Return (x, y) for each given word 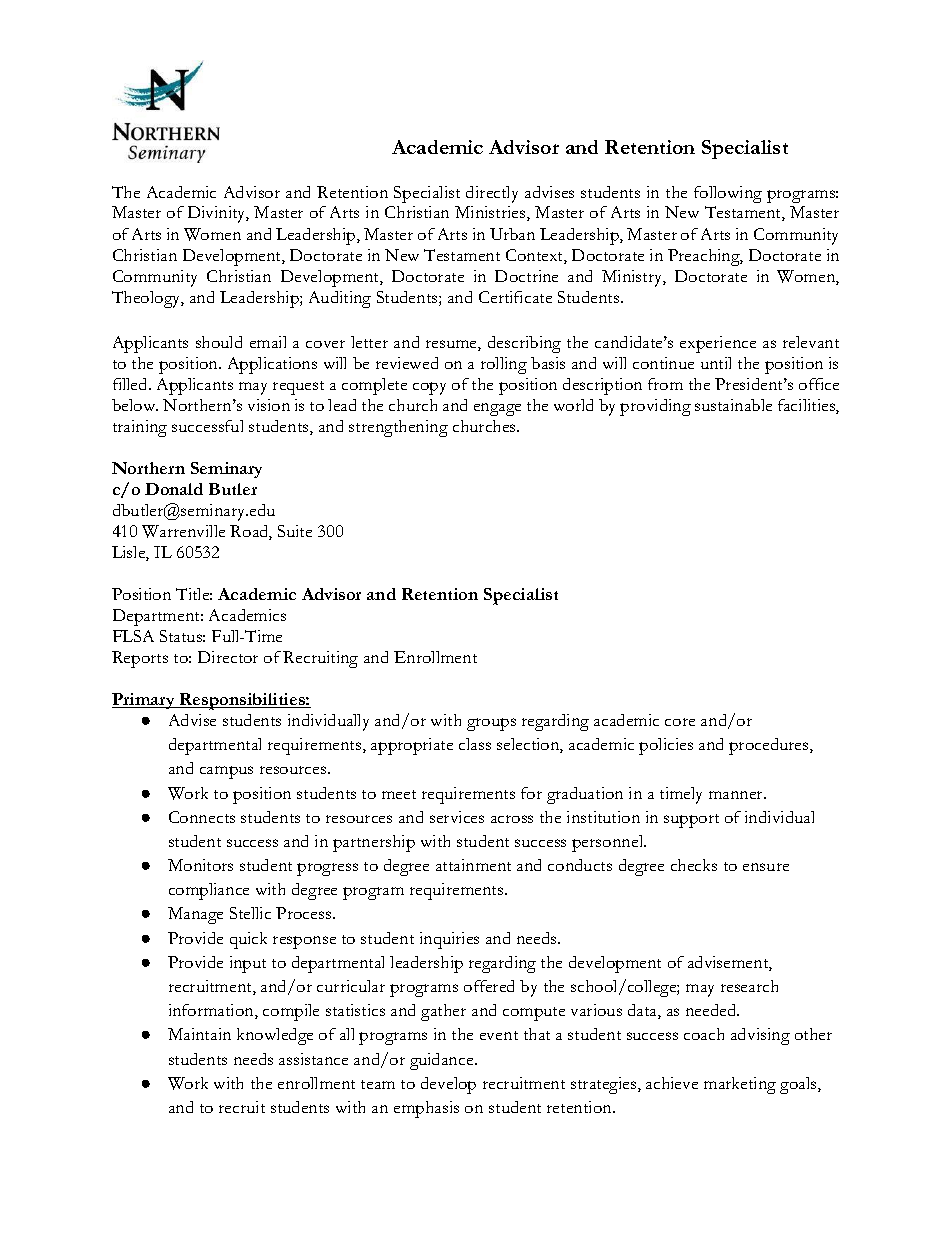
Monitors (200, 865)
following (728, 194)
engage (497, 409)
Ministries (491, 213)
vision (269, 405)
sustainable (733, 405)
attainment (473, 865)
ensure (766, 867)
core (680, 722)
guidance (443, 1061)
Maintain (199, 1034)
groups (491, 724)
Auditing (340, 299)
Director (228, 657)
